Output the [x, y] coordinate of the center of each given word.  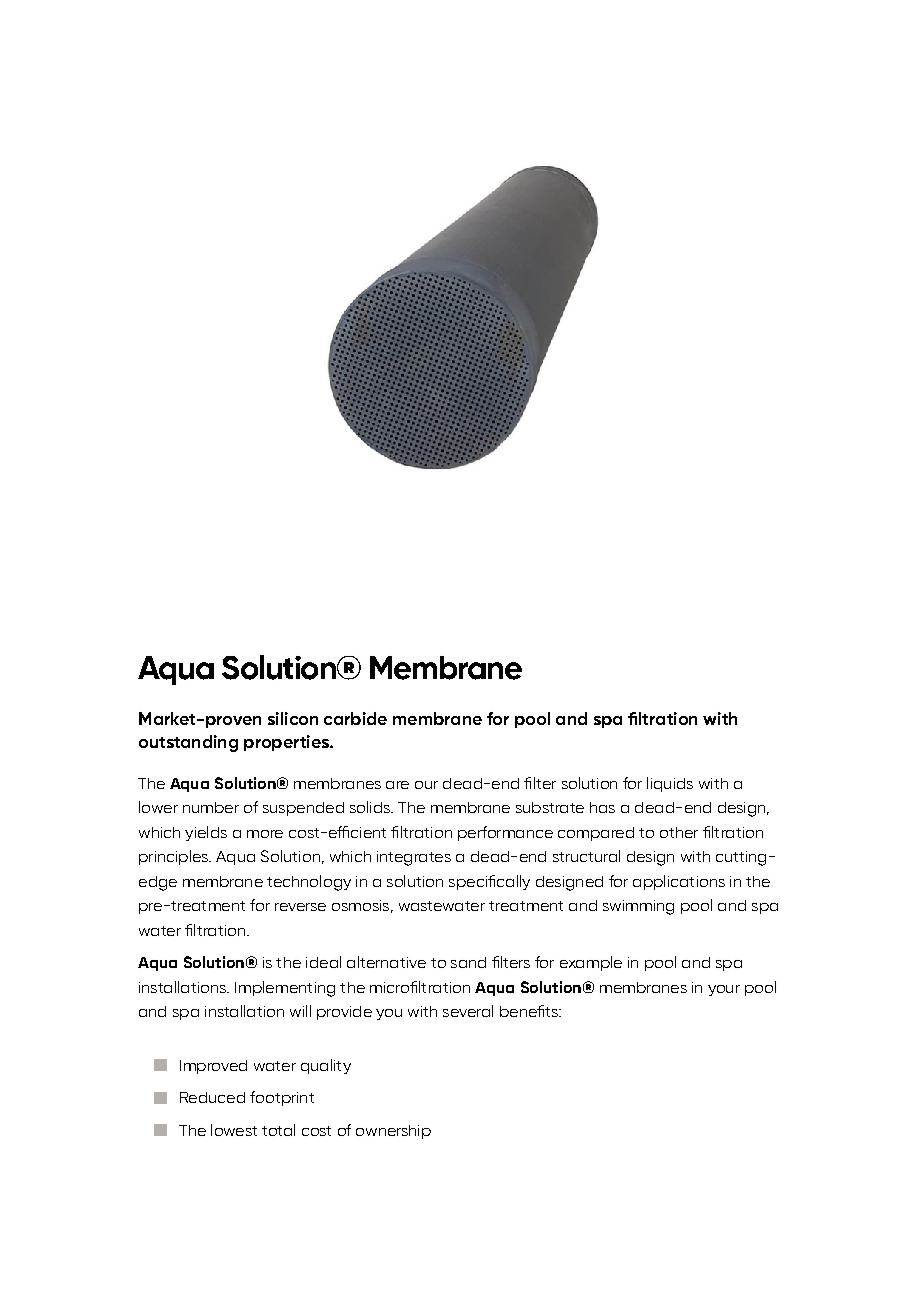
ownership [393, 1132]
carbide [355, 718]
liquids [670, 784]
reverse [300, 907]
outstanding [188, 743]
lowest [234, 1130]
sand [468, 962]
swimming [638, 907]
